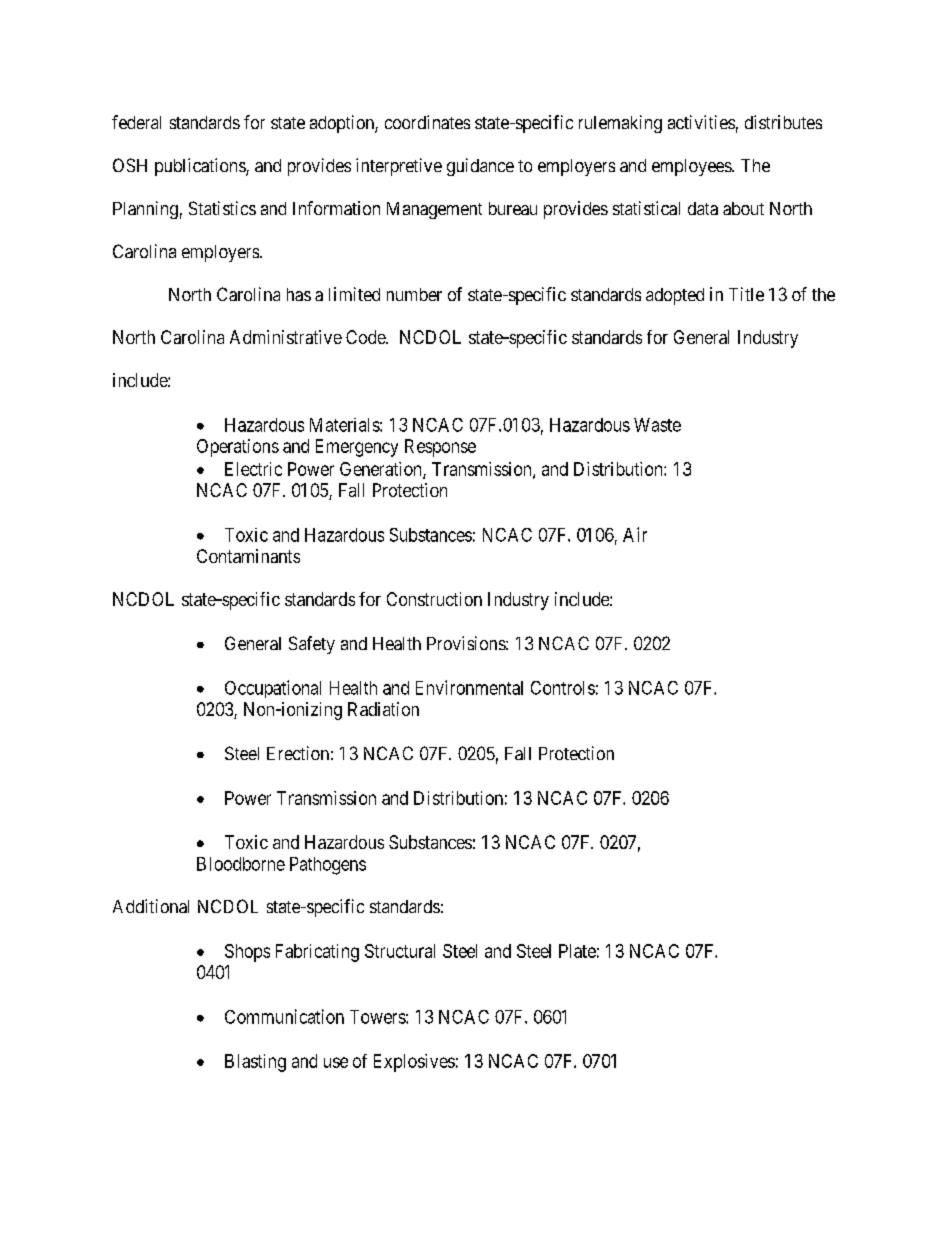 The width and height of the page is (952, 1233). What do you see at coordinates (298, 753) in the page?
I see `Erection` at bounding box center [298, 753].
